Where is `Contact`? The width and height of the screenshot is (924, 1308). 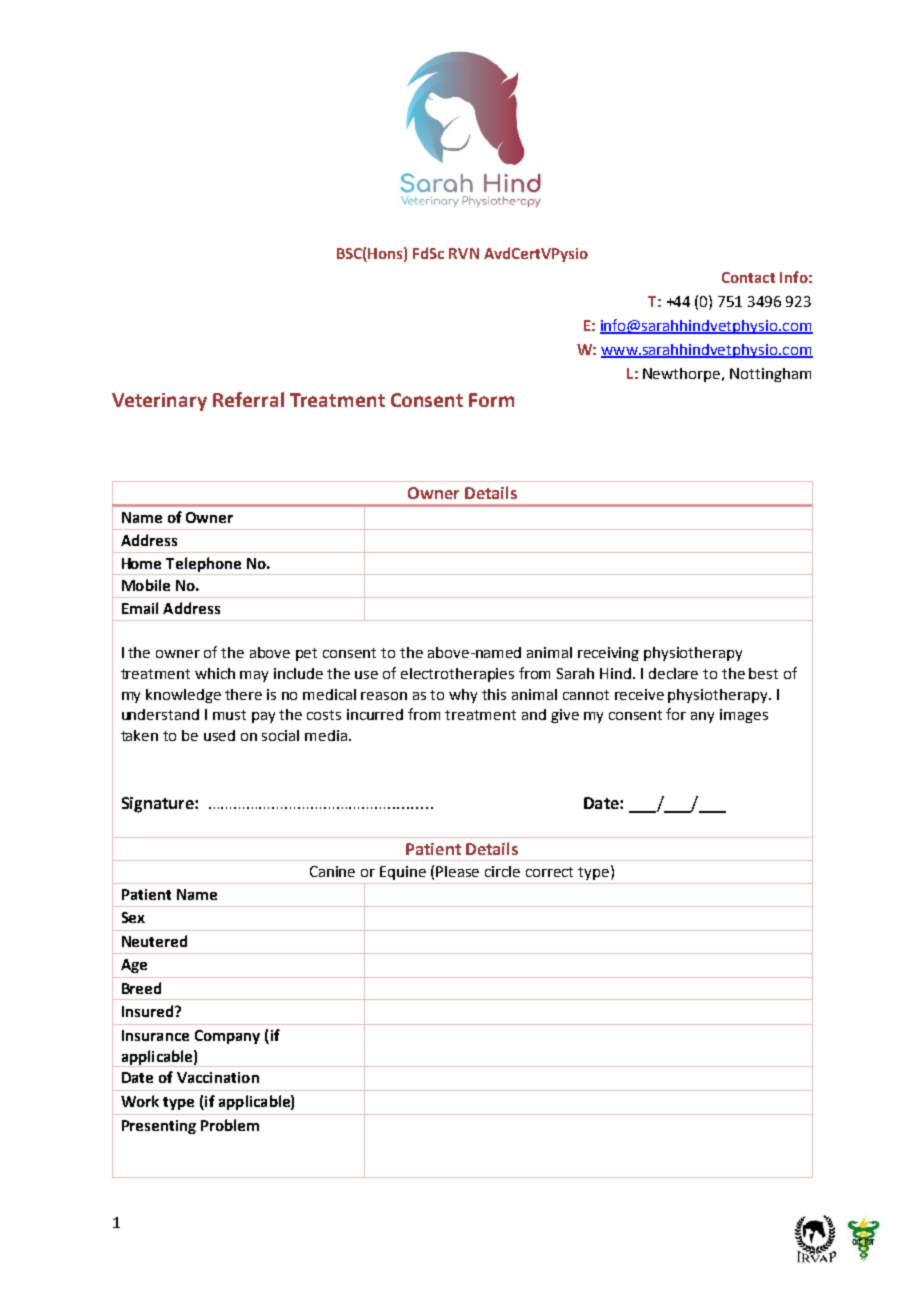 Contact is located at coordinates (748, 277).
